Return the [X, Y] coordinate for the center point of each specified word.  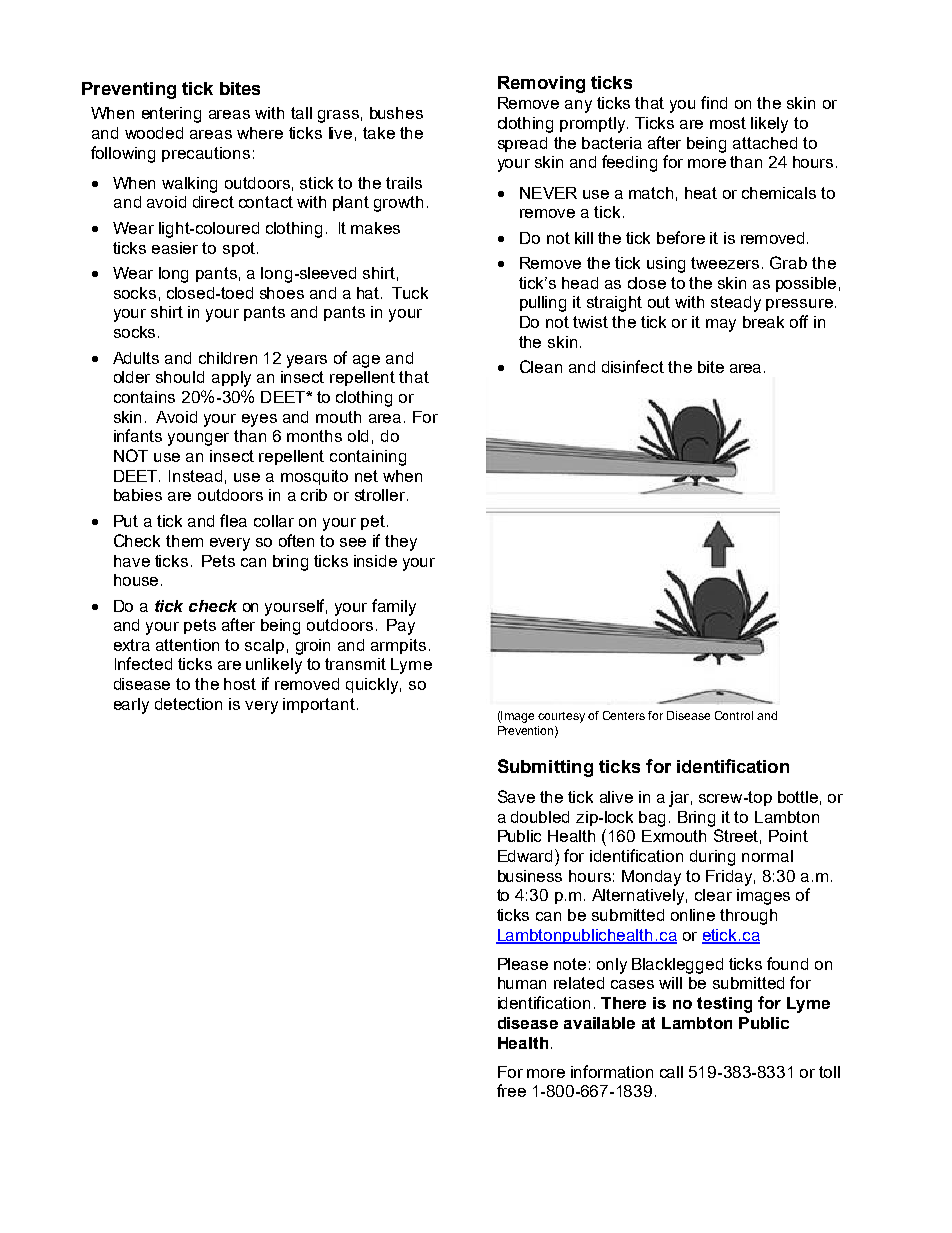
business [530, 876]
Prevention [527, 731]
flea [233, 520]
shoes [282, 293]
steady [736, 304]
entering [171, 115]
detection [188, 704]
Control [734, 715]
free [511, 1090]
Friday [730, 878]
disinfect [633, 366]
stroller [381, 495]
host [240, 684]
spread [522, 144]
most [728, 123]
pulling [543, 304]
